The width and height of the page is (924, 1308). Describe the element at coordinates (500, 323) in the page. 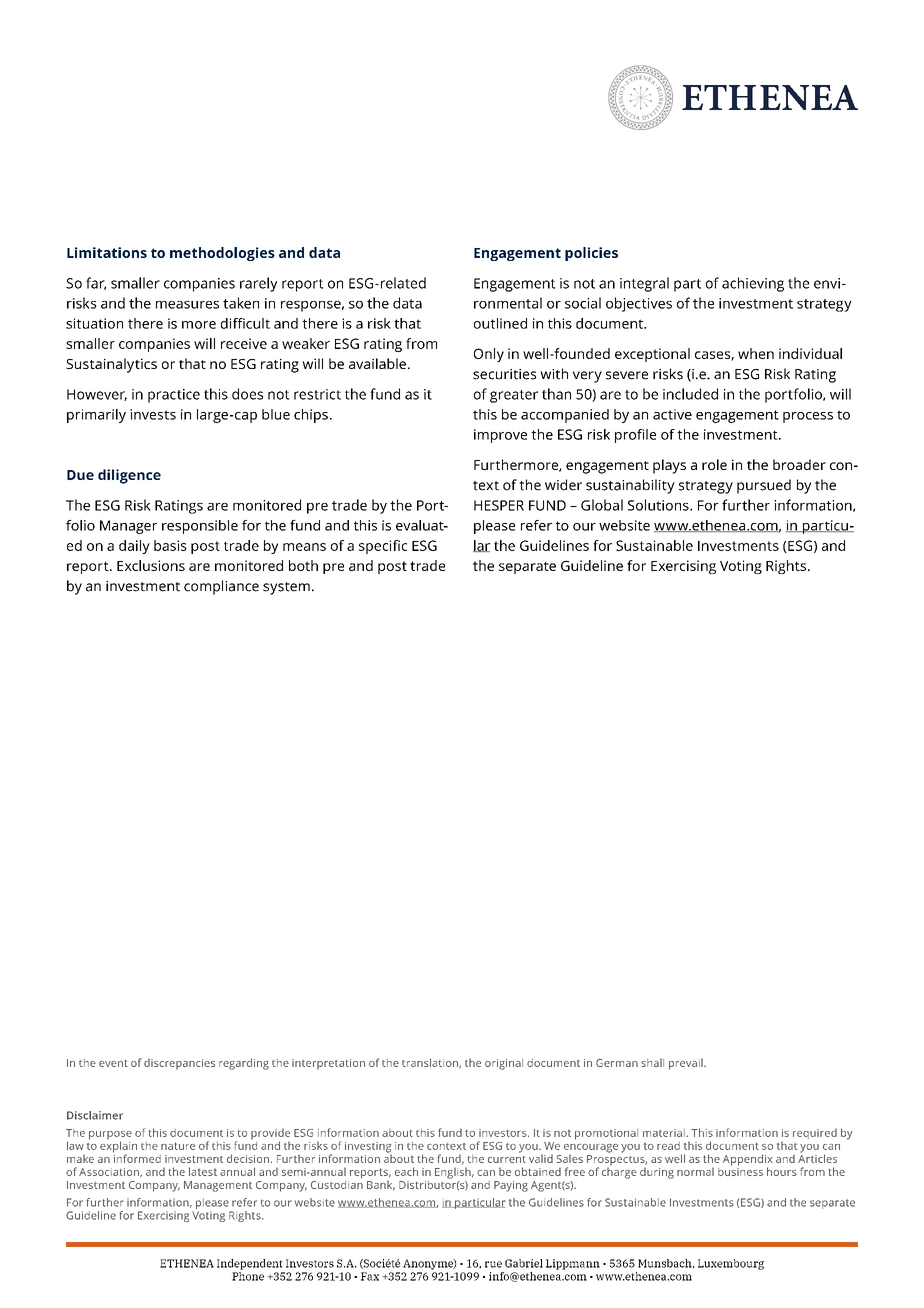

I see `outlined` at that location.
